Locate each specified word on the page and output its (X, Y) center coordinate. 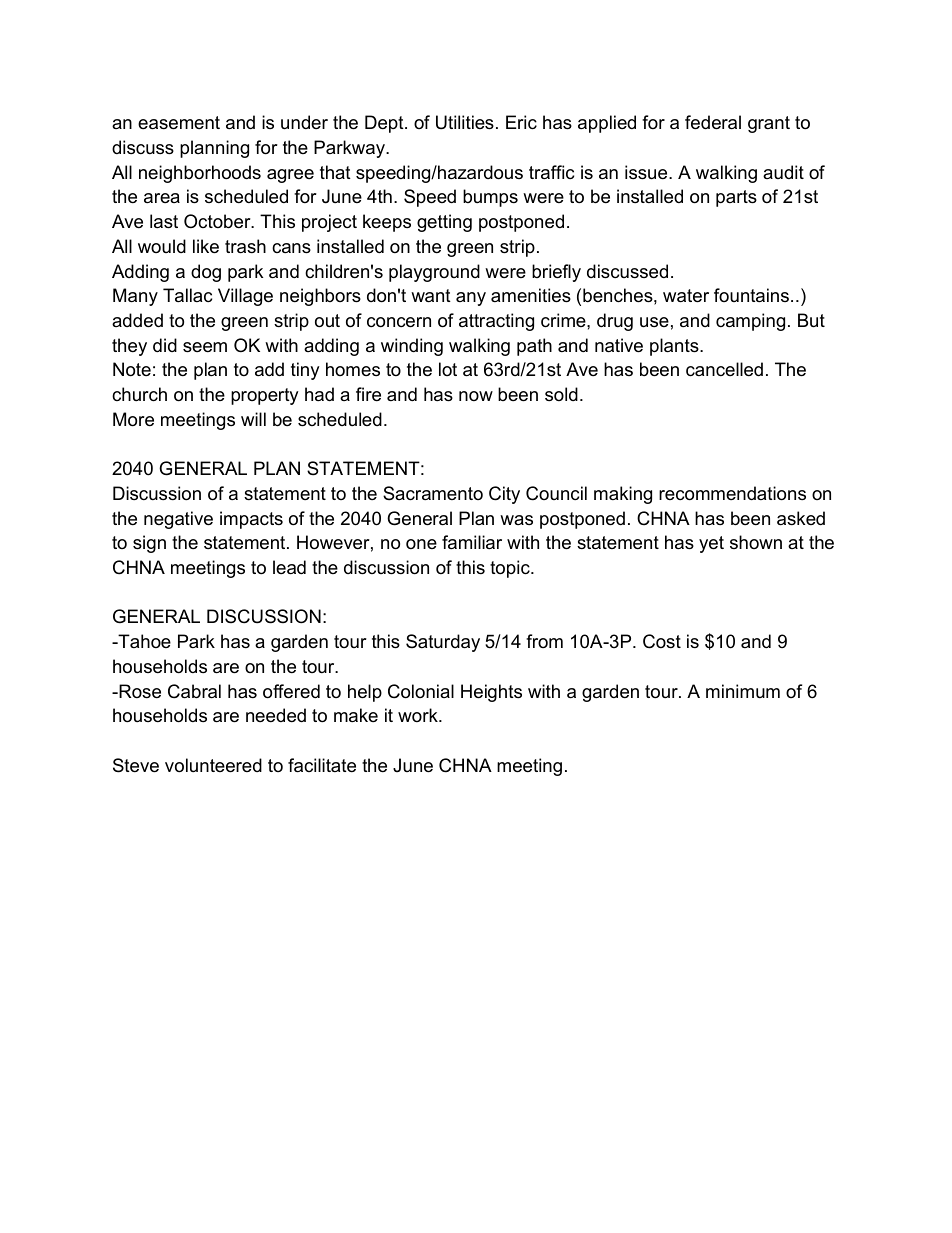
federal (713, 122)
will (253, 419)
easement (179, 123)
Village (245, 297)
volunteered (213, 765)
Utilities (465, 122)
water (686, 296)
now (476, 396)
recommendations (732, 493)
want (431, 296)
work (419, 715)
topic (511, 569)
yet (711, 544)
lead (289, 567)
